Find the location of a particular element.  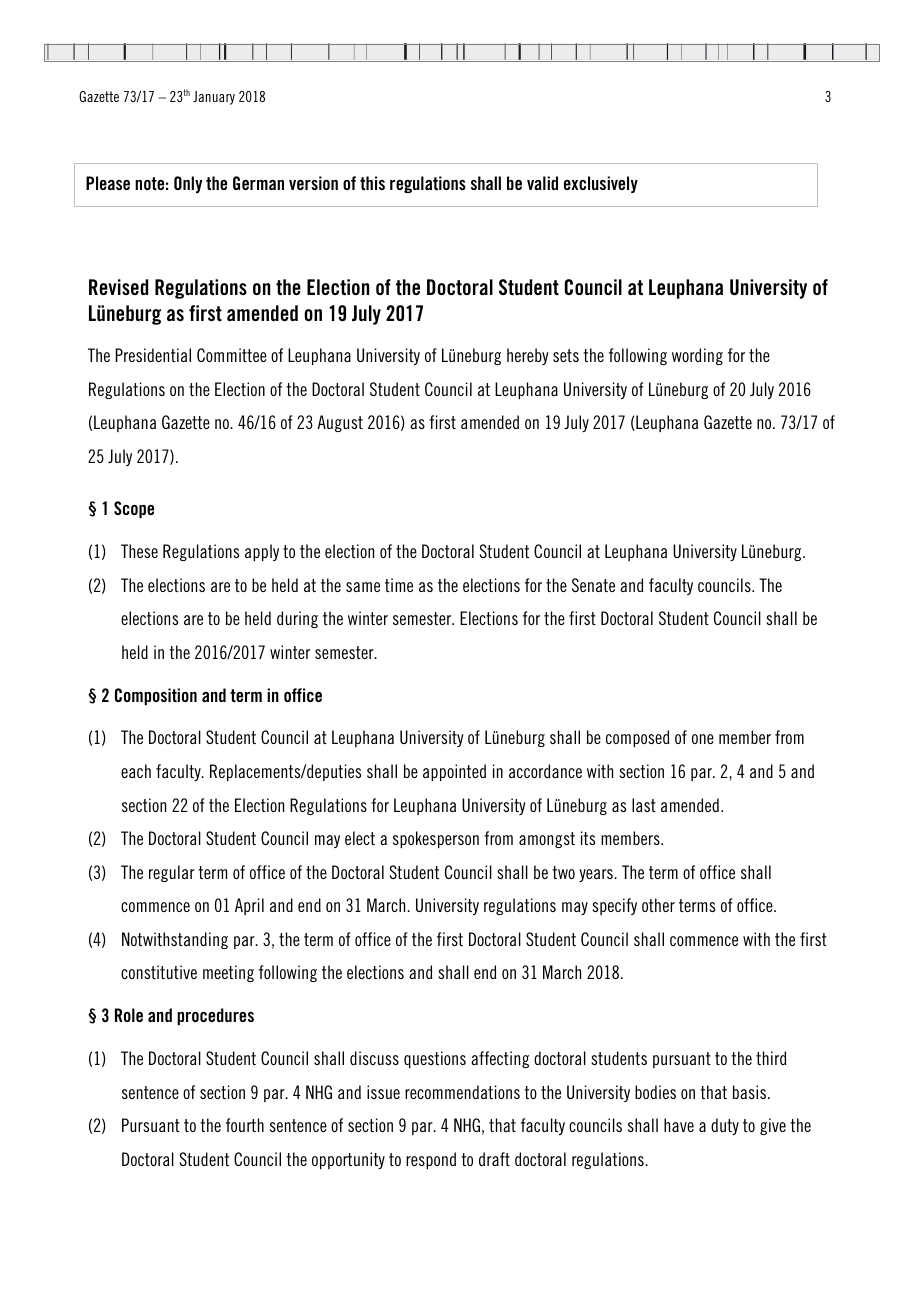

Composition is located at coordinates (156, 696).
